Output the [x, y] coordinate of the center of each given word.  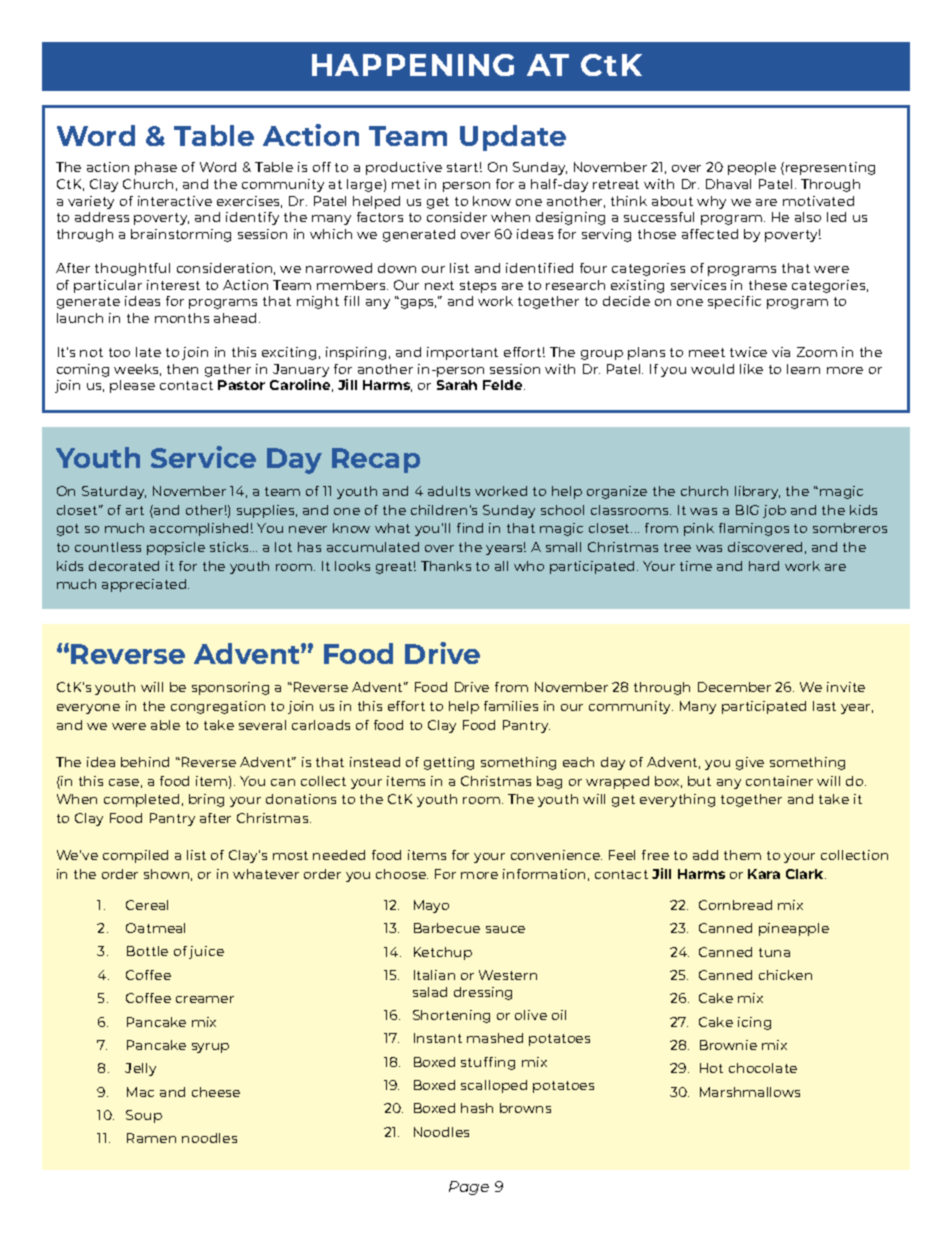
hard [764, 566]
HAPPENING [413, 65]
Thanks [446, 566]
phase [156, 168]
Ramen [151, 1138]
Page [469, 1188]
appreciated [145, 585]
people [752, 168]
